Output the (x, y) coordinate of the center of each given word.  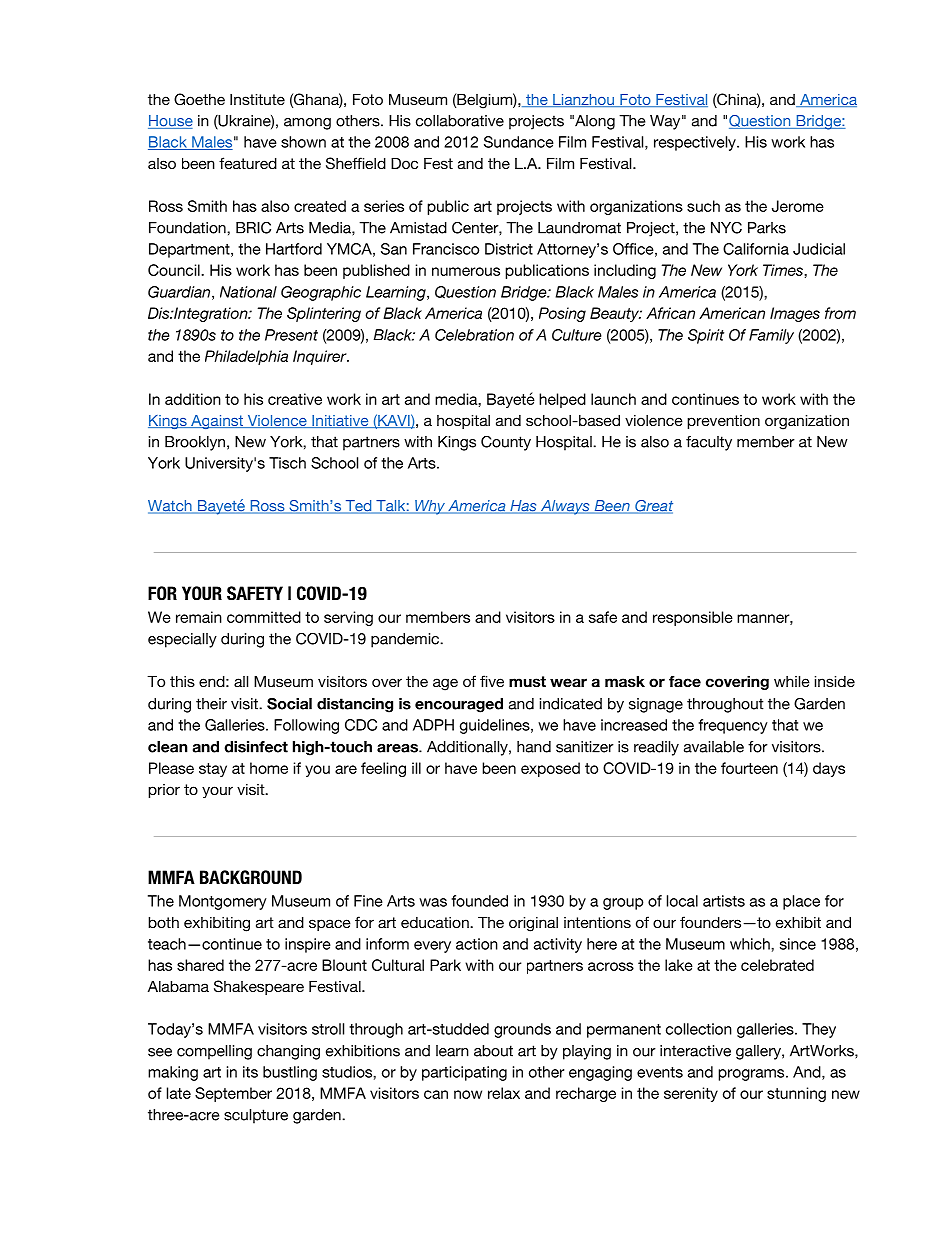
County (506, 443)
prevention (723, 422)
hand (534, 747)
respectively (696, 143)
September (233, 1094)
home (269, 768)
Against (217, 422)
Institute (257, 99)
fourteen (749, 768)
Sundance (519, 142)
